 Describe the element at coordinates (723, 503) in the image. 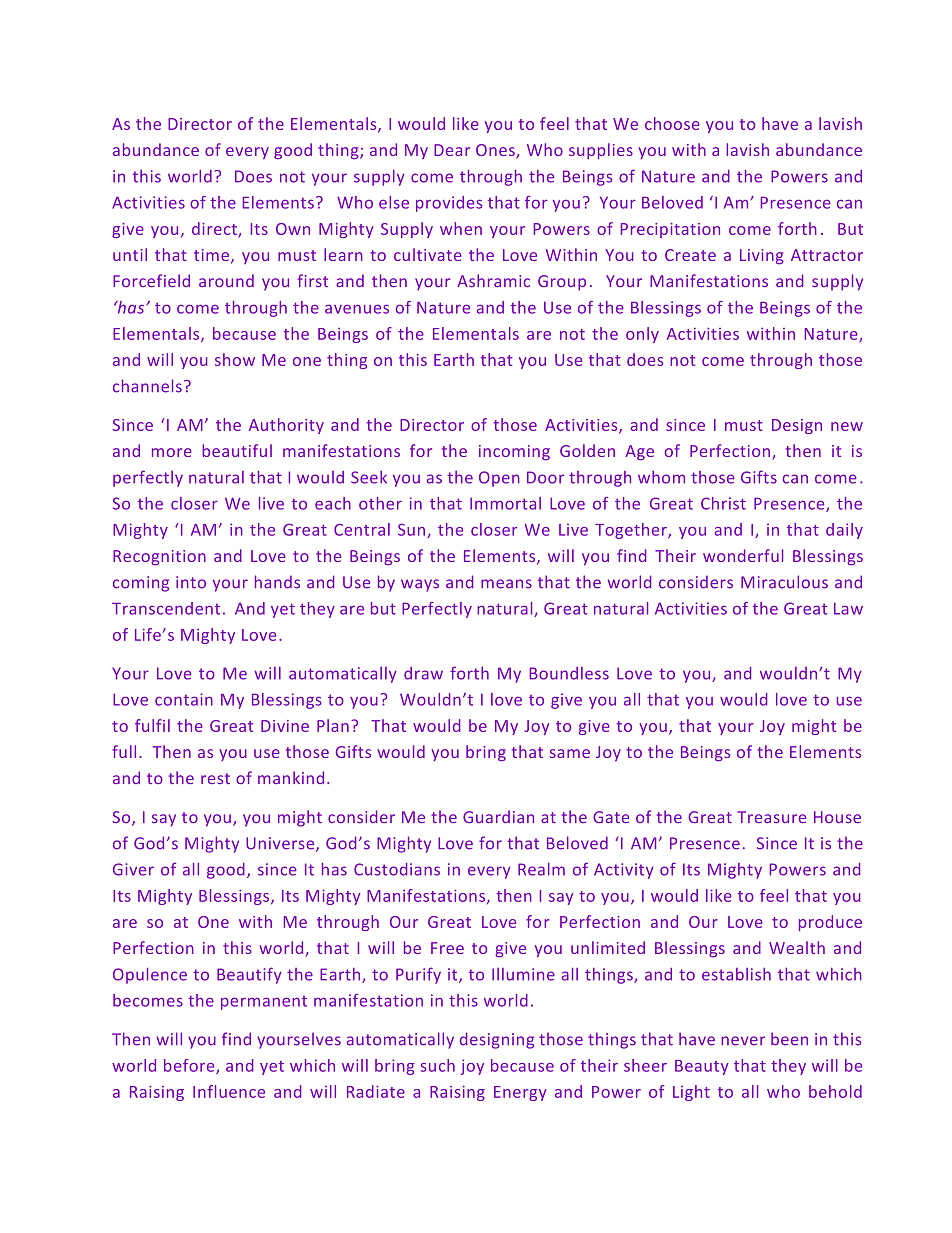

I see `Christ` at that location.
